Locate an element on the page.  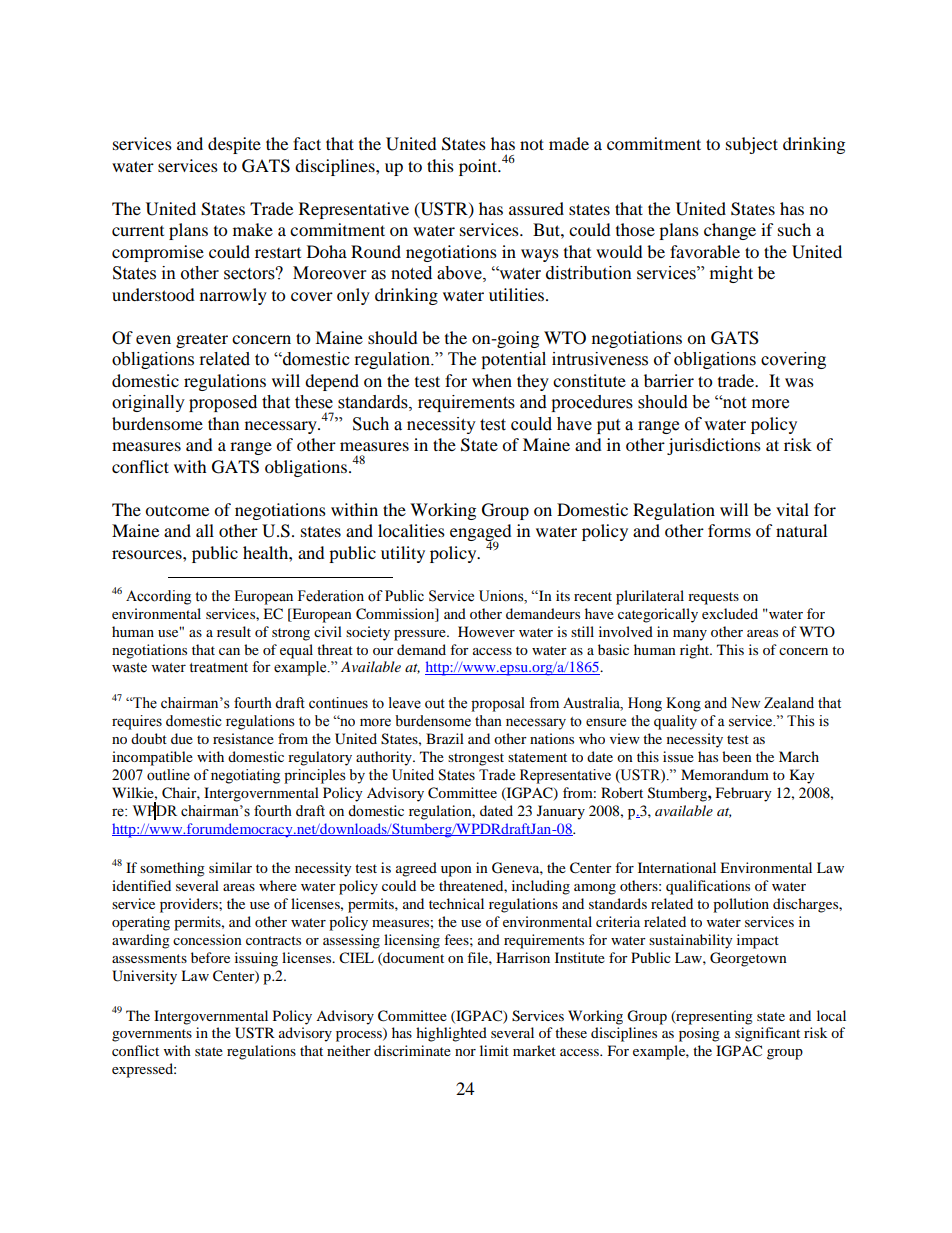
February is located at coordinates (744, 794).
